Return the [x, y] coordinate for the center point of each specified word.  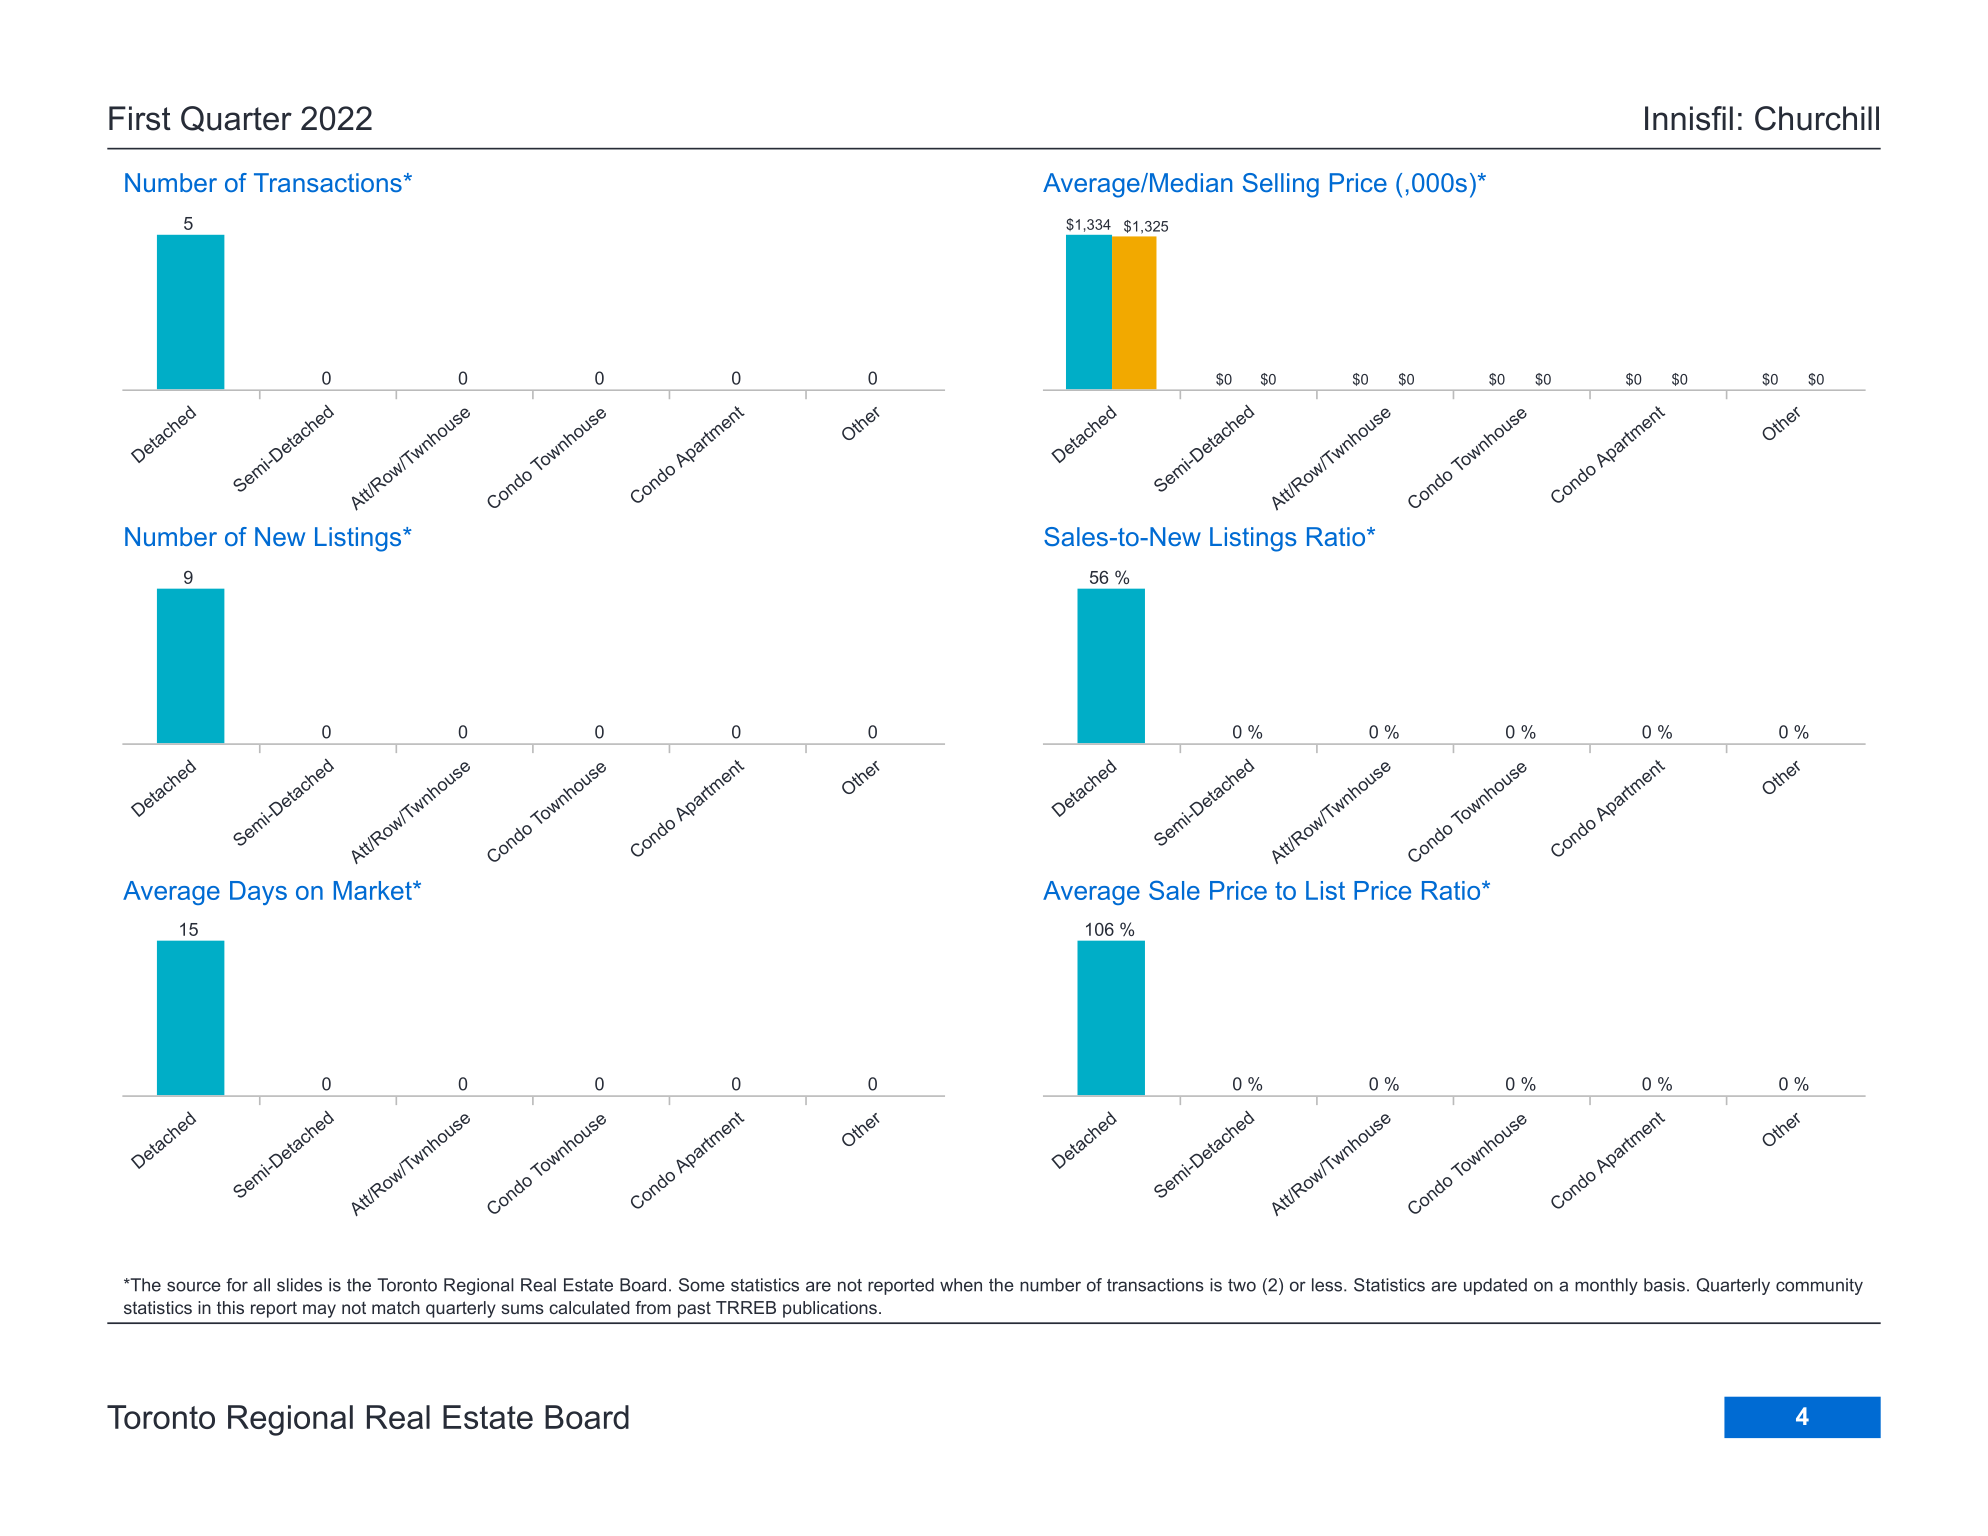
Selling [1281, 185]
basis [1664, 1285]
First [140, 118]
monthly [1606, 1286]
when [961, 1285]
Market [374, 890]
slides [299, 1285]
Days [258, 893]
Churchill [1817, 118]
